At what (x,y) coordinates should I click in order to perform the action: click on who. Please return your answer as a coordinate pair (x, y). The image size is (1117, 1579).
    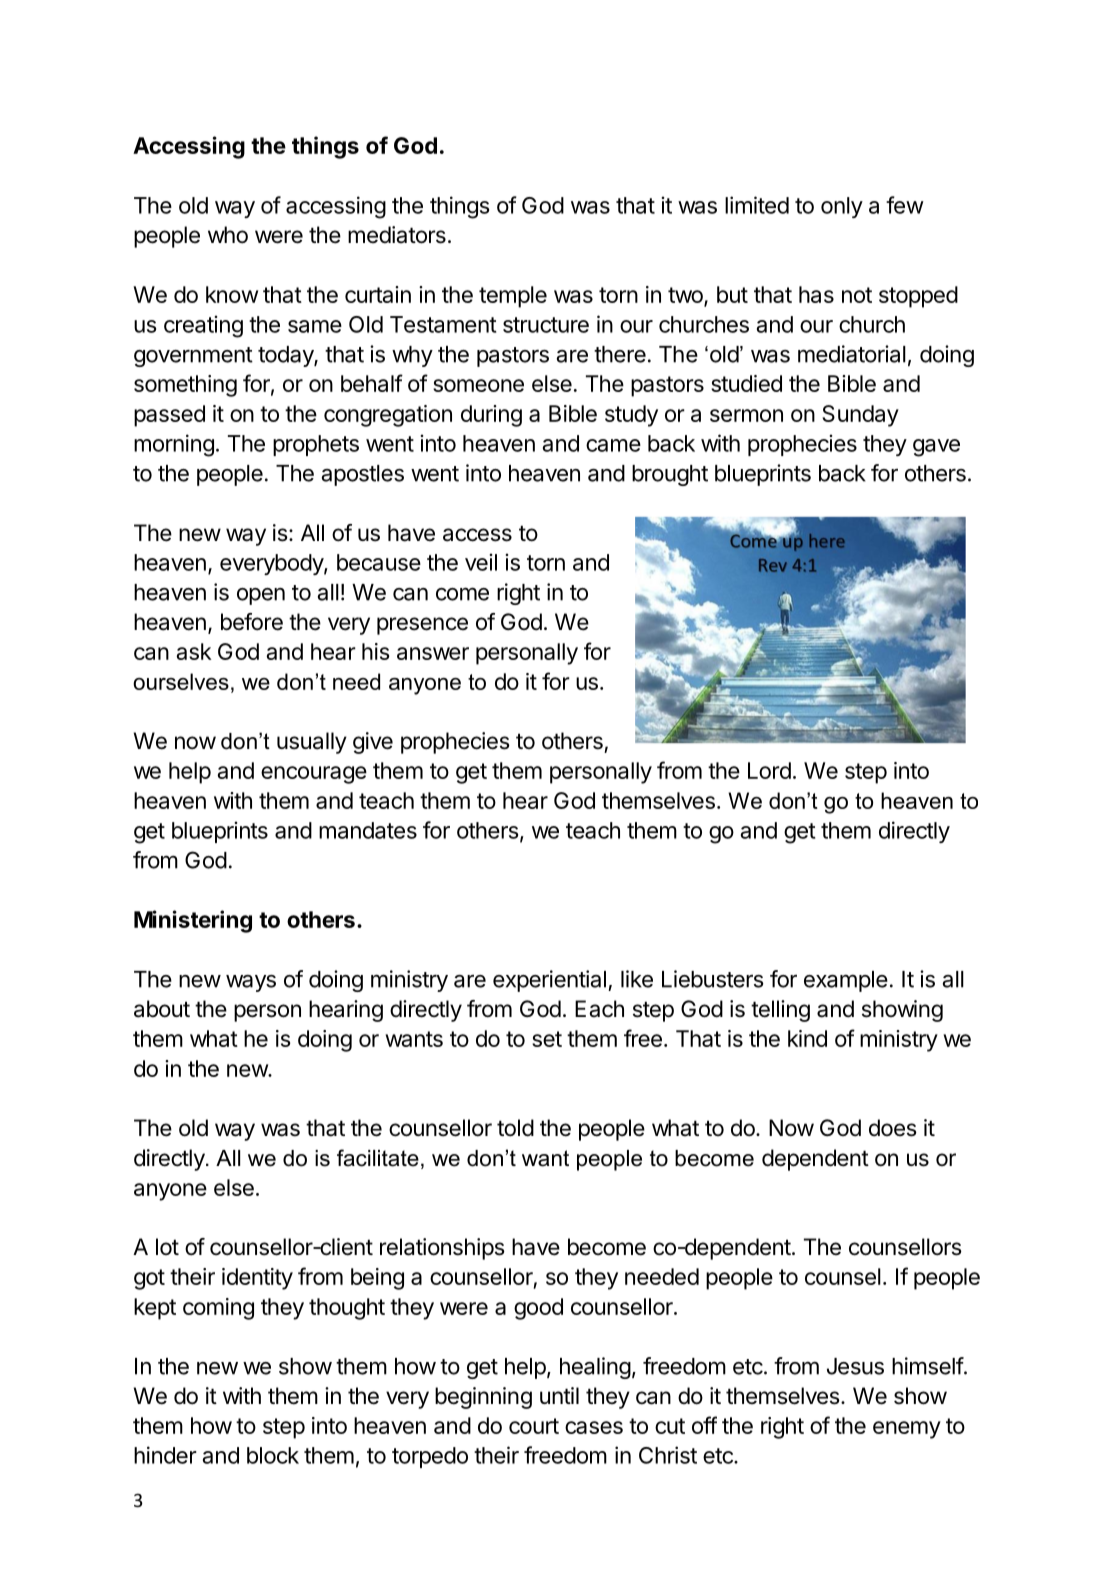
    Looking at the image, I should click on (228, 235).
